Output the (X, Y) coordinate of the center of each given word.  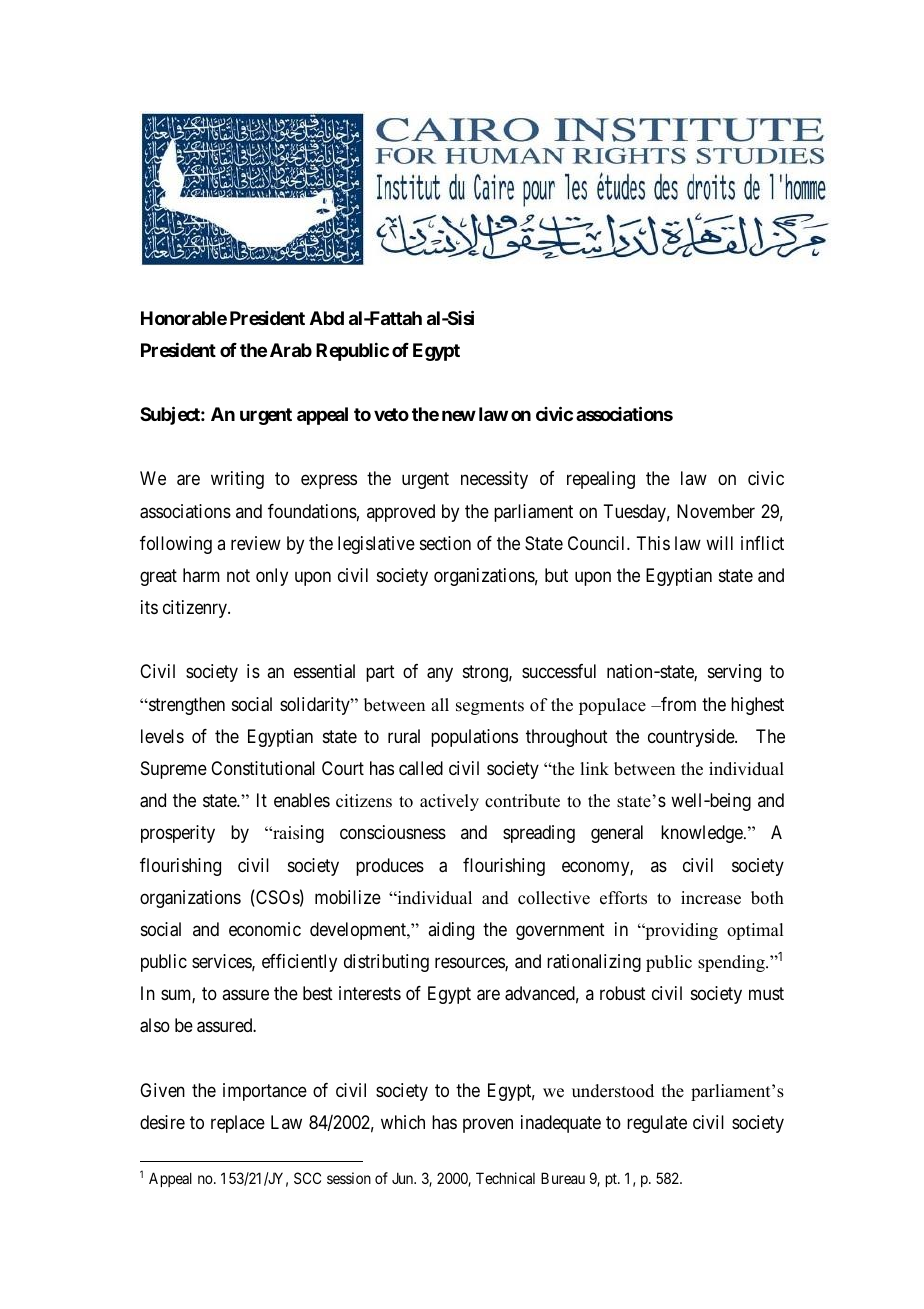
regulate (657, 1124)
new (459, 416)
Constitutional (263, 768)
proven (488, 1125)
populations (474, 738)
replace (238, 1124)
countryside (692, 738)
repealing (601, 480)
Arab (291, 350)
